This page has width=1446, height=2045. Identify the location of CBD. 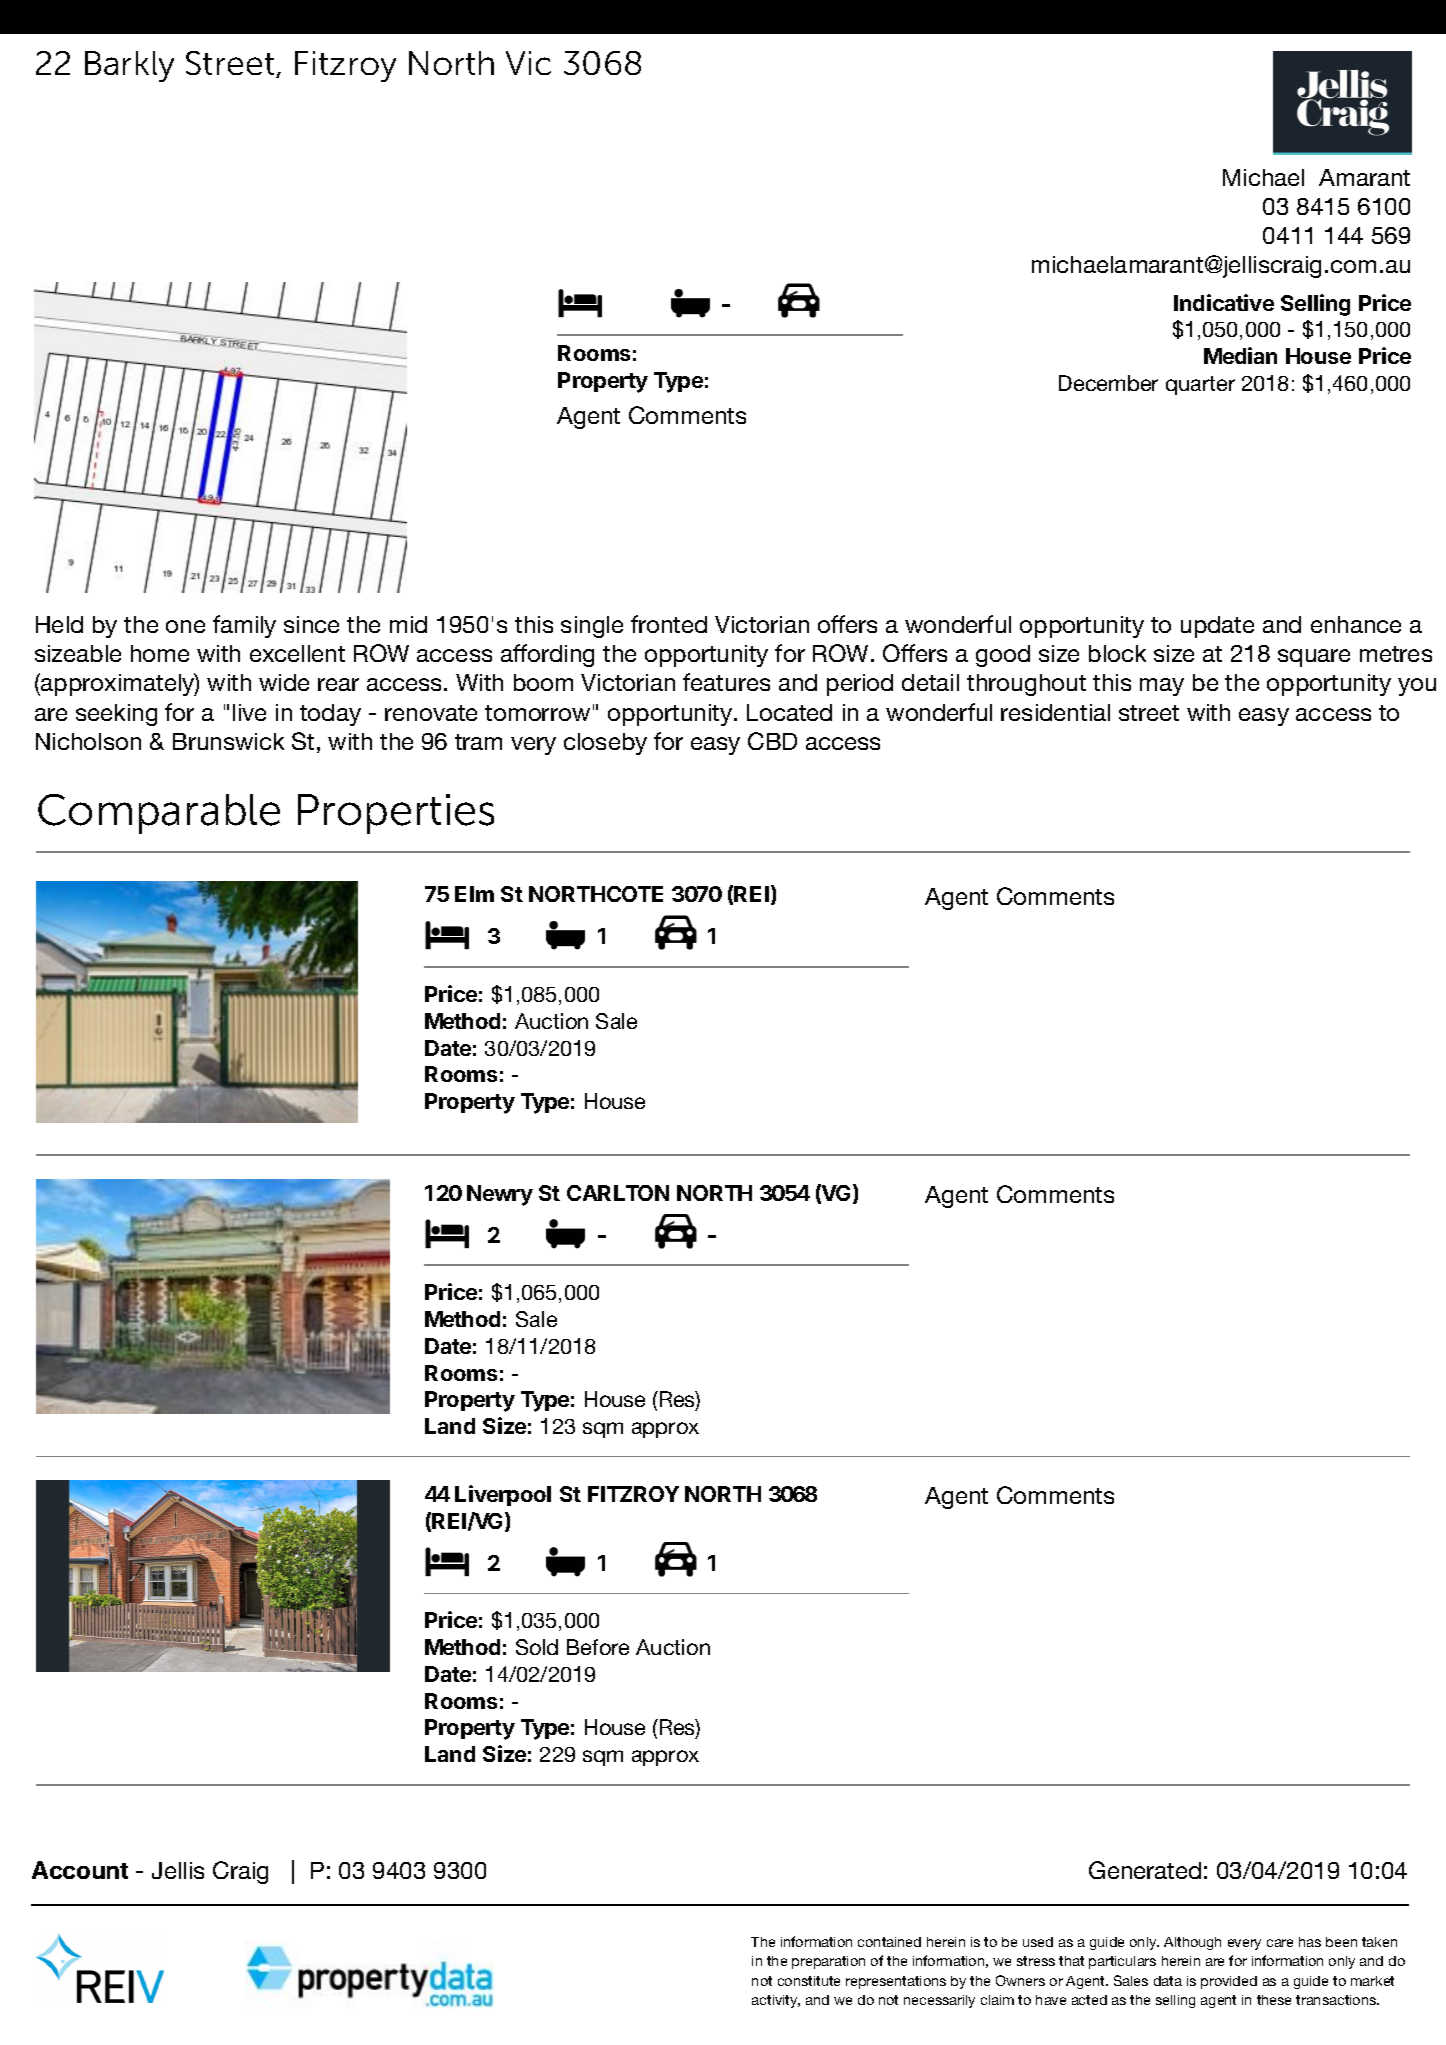
(772, 741).
